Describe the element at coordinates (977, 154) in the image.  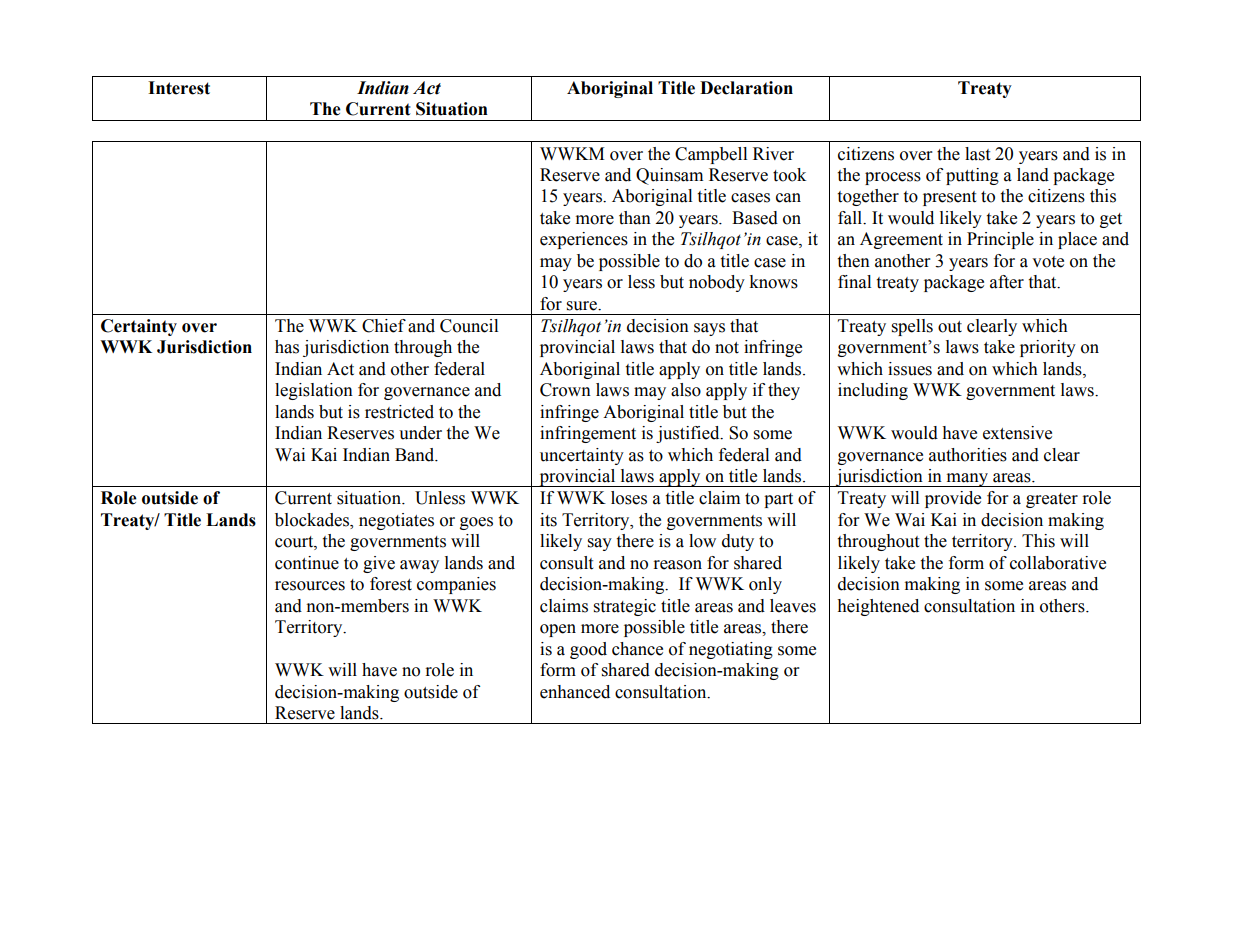
I see `last` at that location.
